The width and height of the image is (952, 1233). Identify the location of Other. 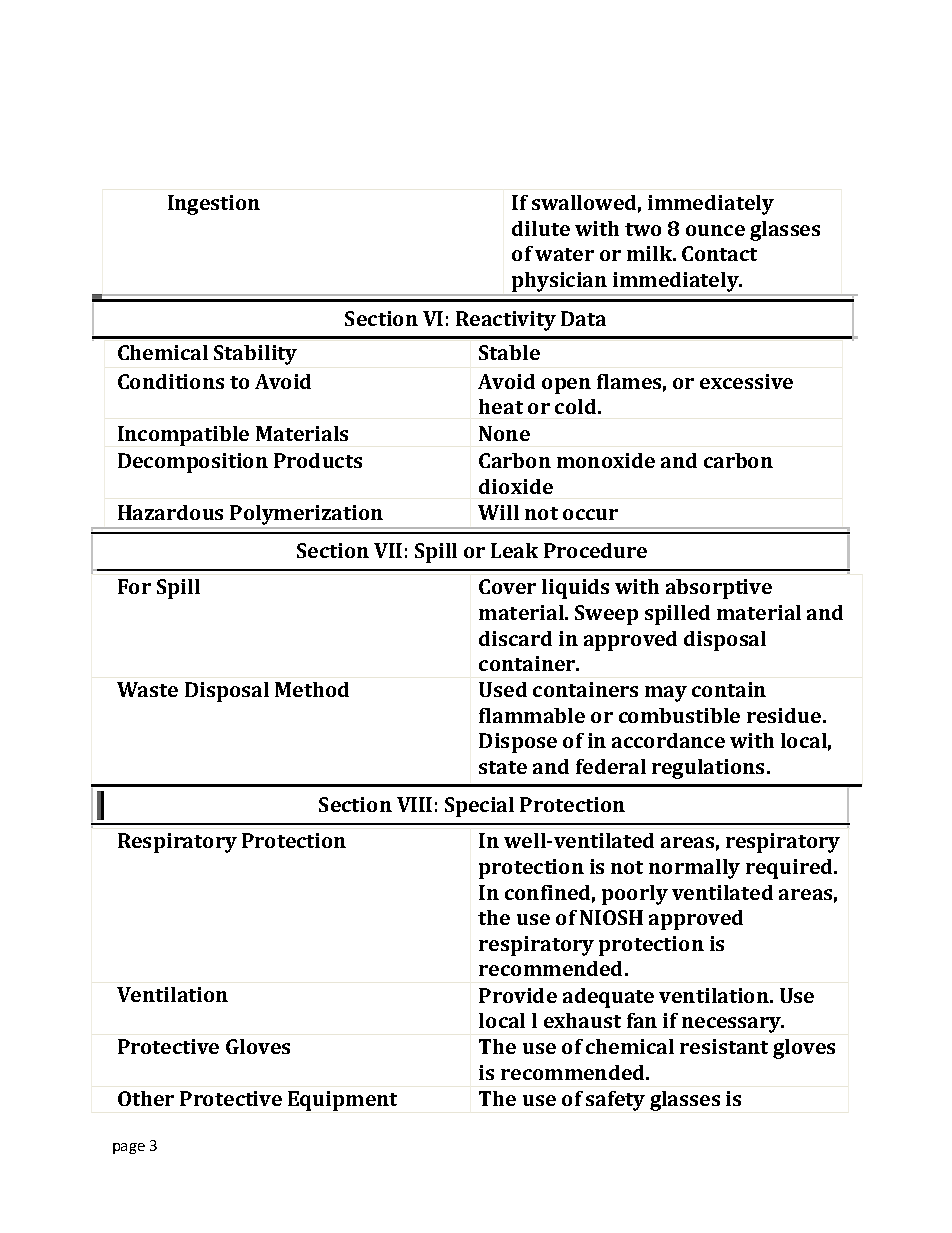
(146, 1098).
